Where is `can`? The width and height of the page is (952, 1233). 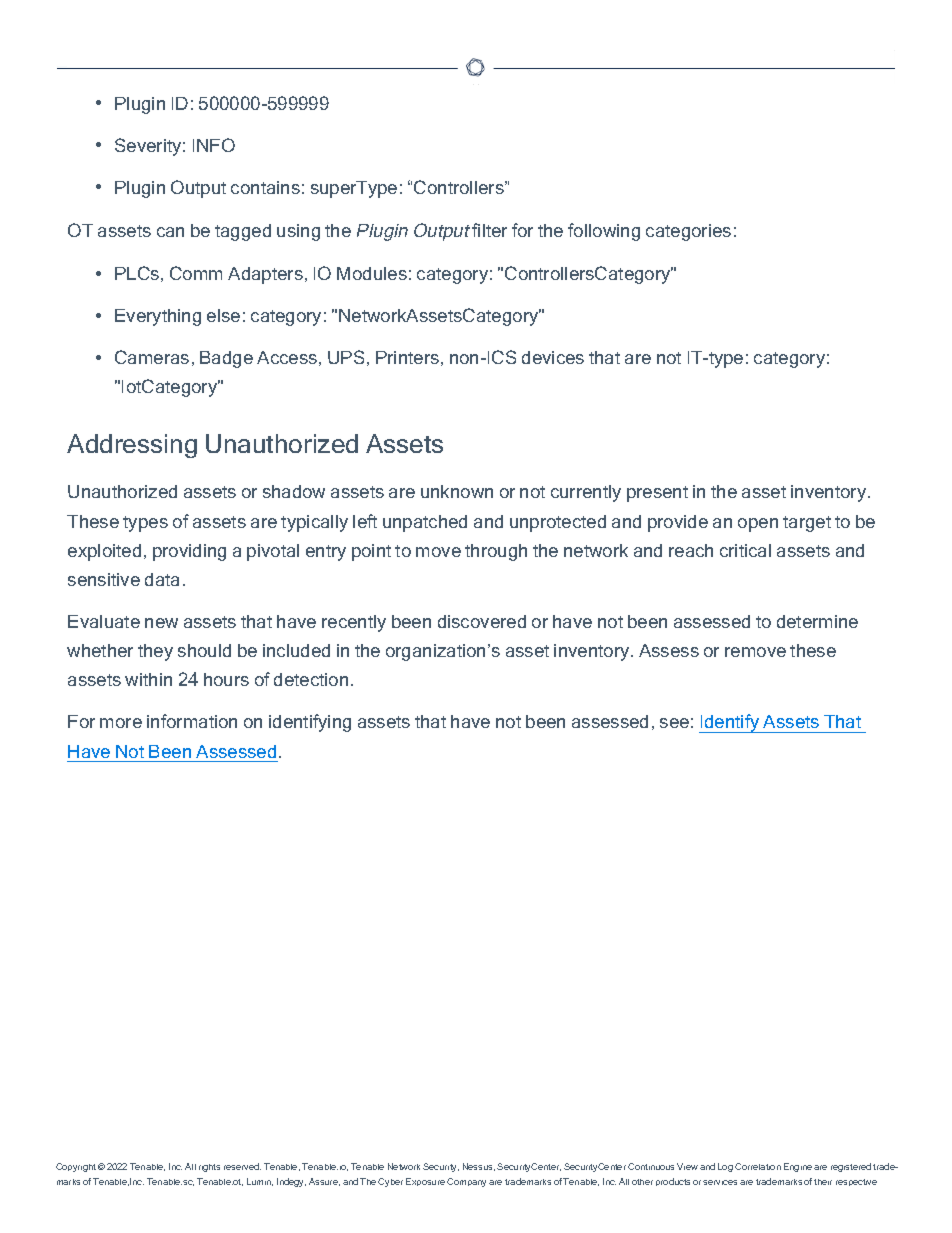 can is located at coordinates (170, 232).
